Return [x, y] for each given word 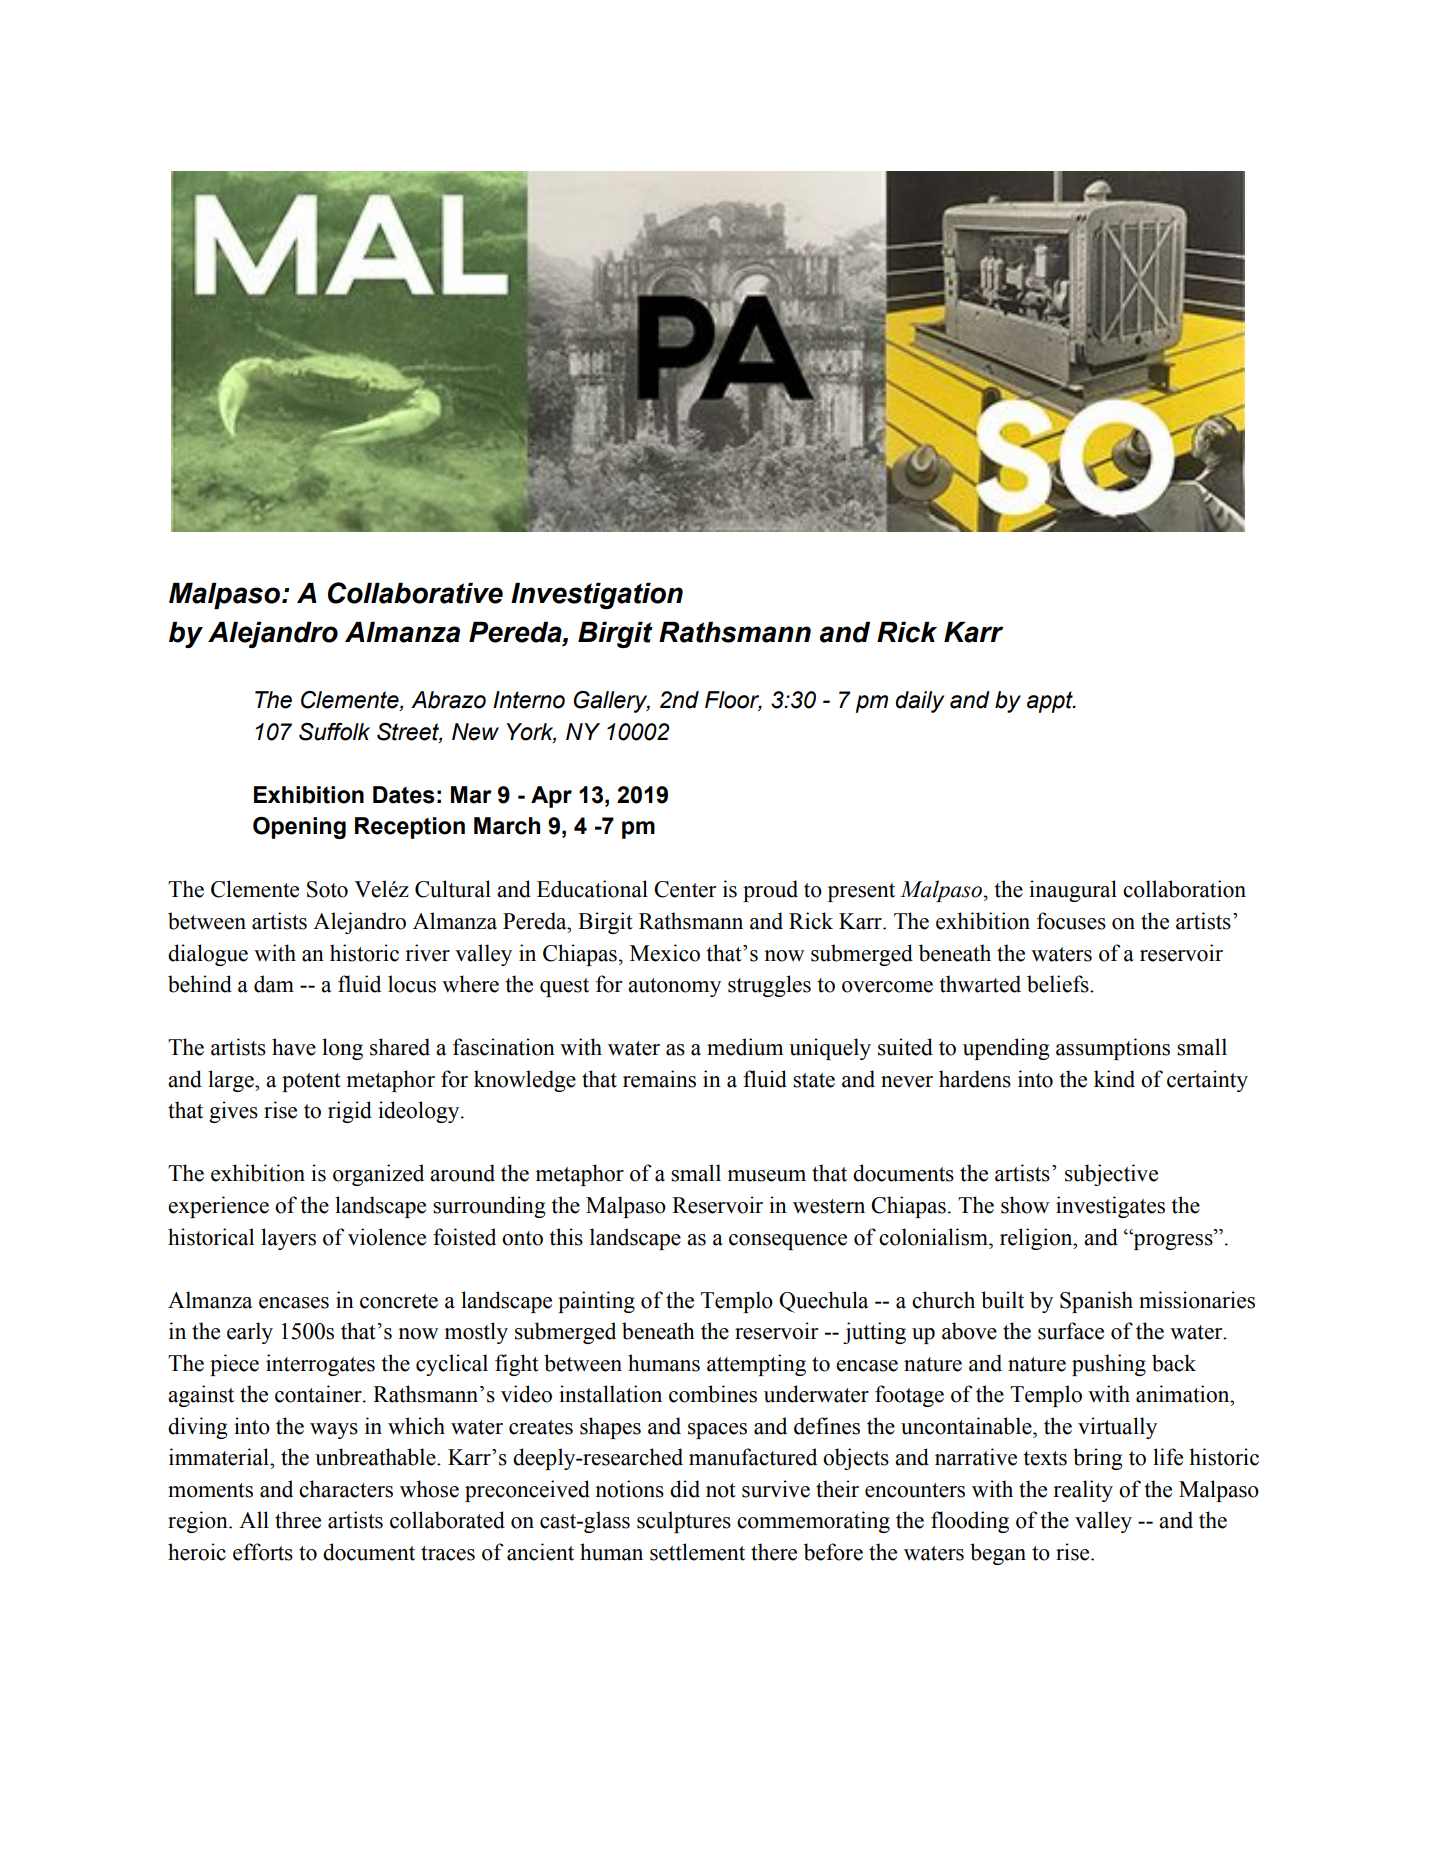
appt [1051, 702]
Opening [299, 828]
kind [1114, 1079]
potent [311, 1082]
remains [659, 1079]
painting [596, 1302]
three [298, 1520]
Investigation [597, 596]
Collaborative [415, 593]
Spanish [1096, 1302]
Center [685, 889]
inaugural [1073, 891]
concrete [399, 1301]
